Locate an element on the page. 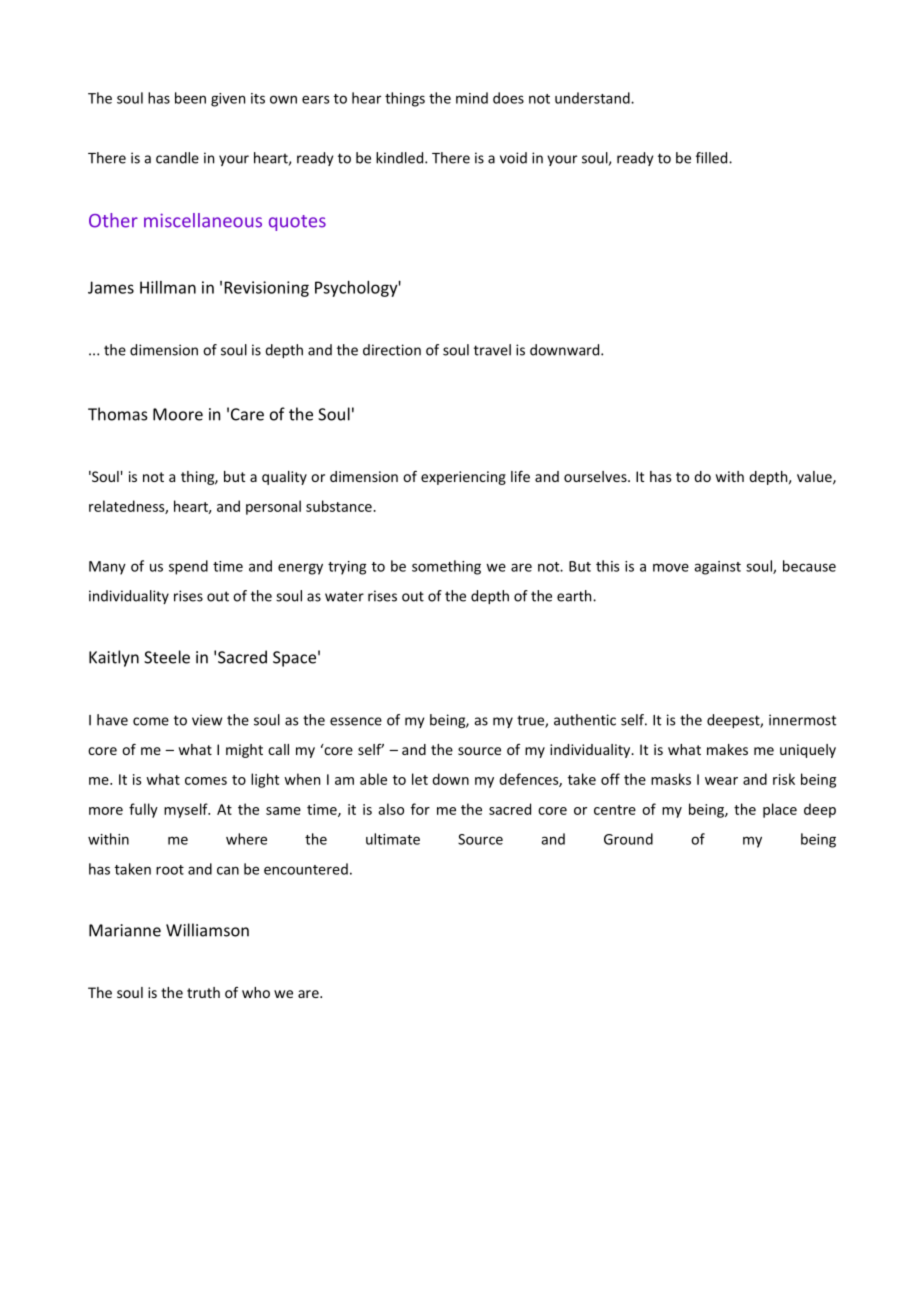 This page has height=1308, width=924. innermost is located at coordinates (802, 720).
